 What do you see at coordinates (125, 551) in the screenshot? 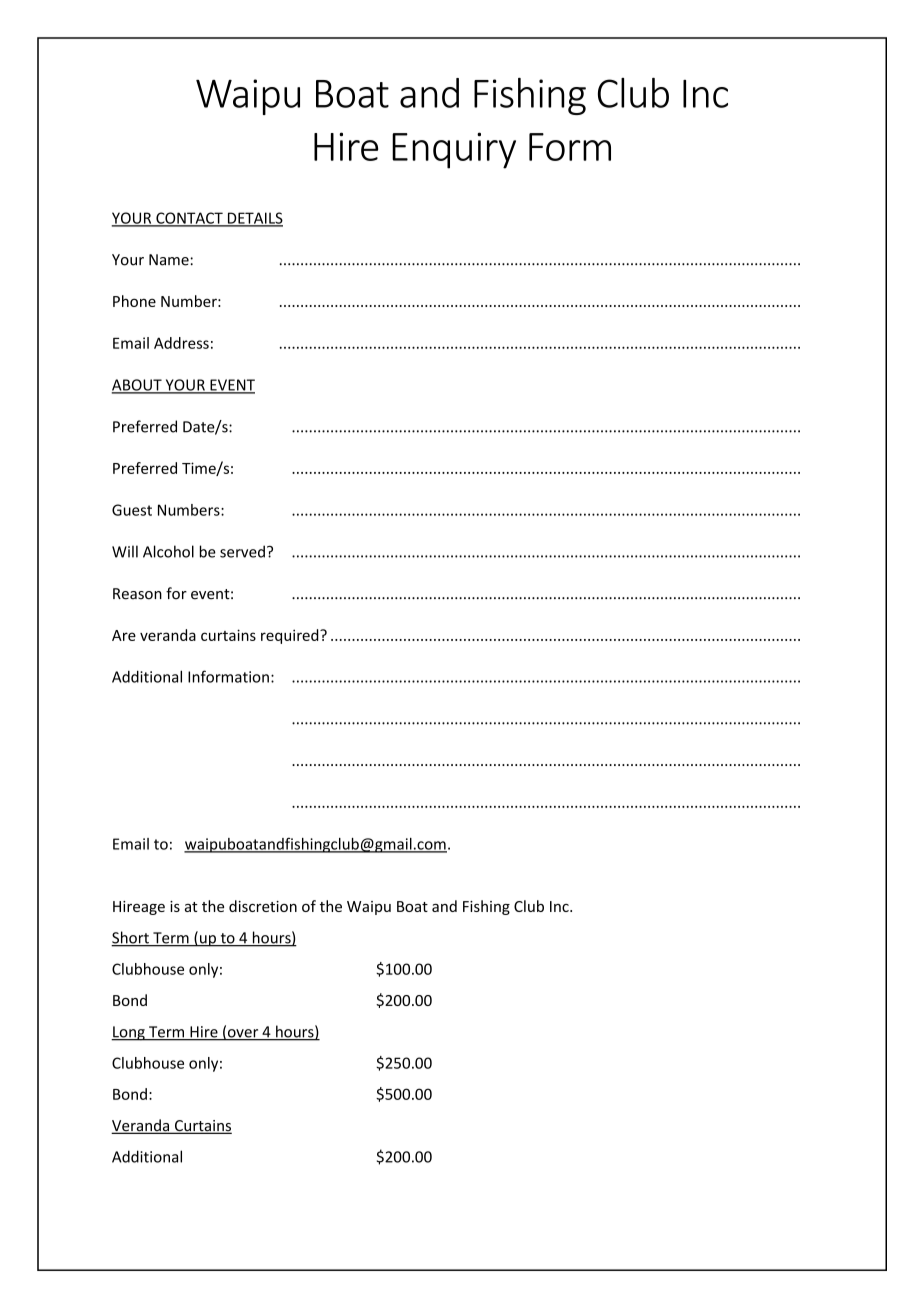
I see `Will` at bounding box center [125, 551].
